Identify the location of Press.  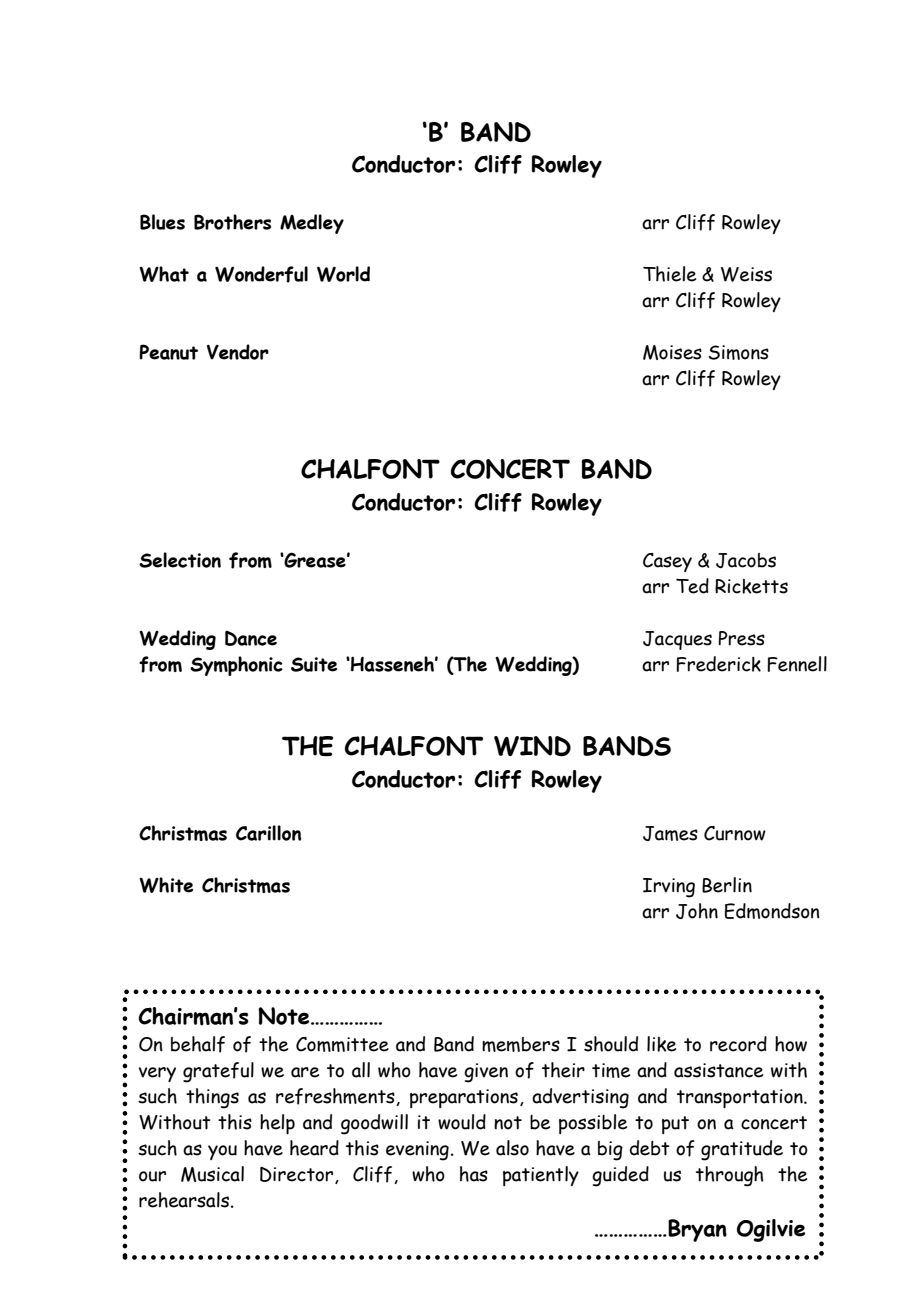
(741, 638).
